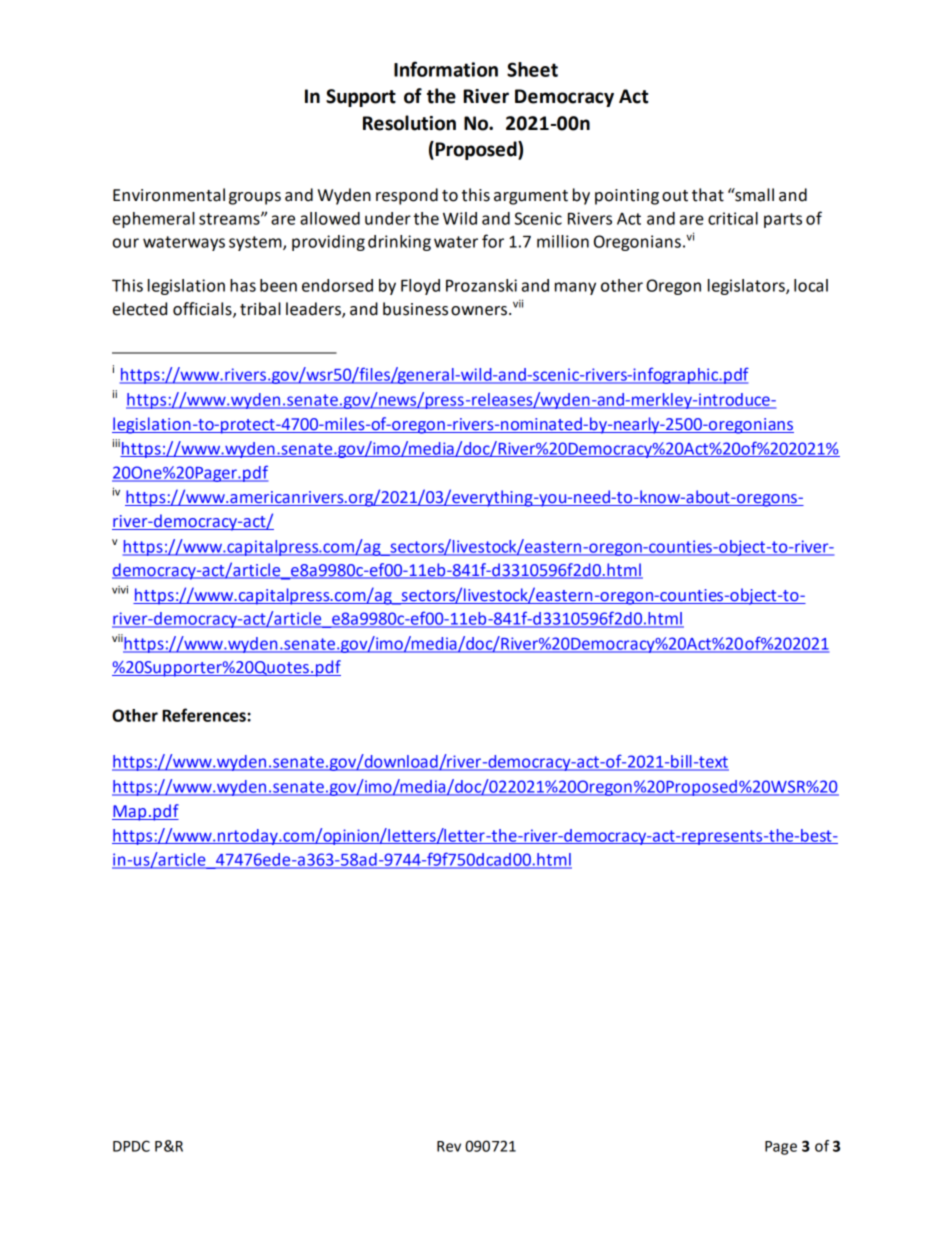 This page has height=1233, width=952. I want to click on elected, so click(140, 309).
